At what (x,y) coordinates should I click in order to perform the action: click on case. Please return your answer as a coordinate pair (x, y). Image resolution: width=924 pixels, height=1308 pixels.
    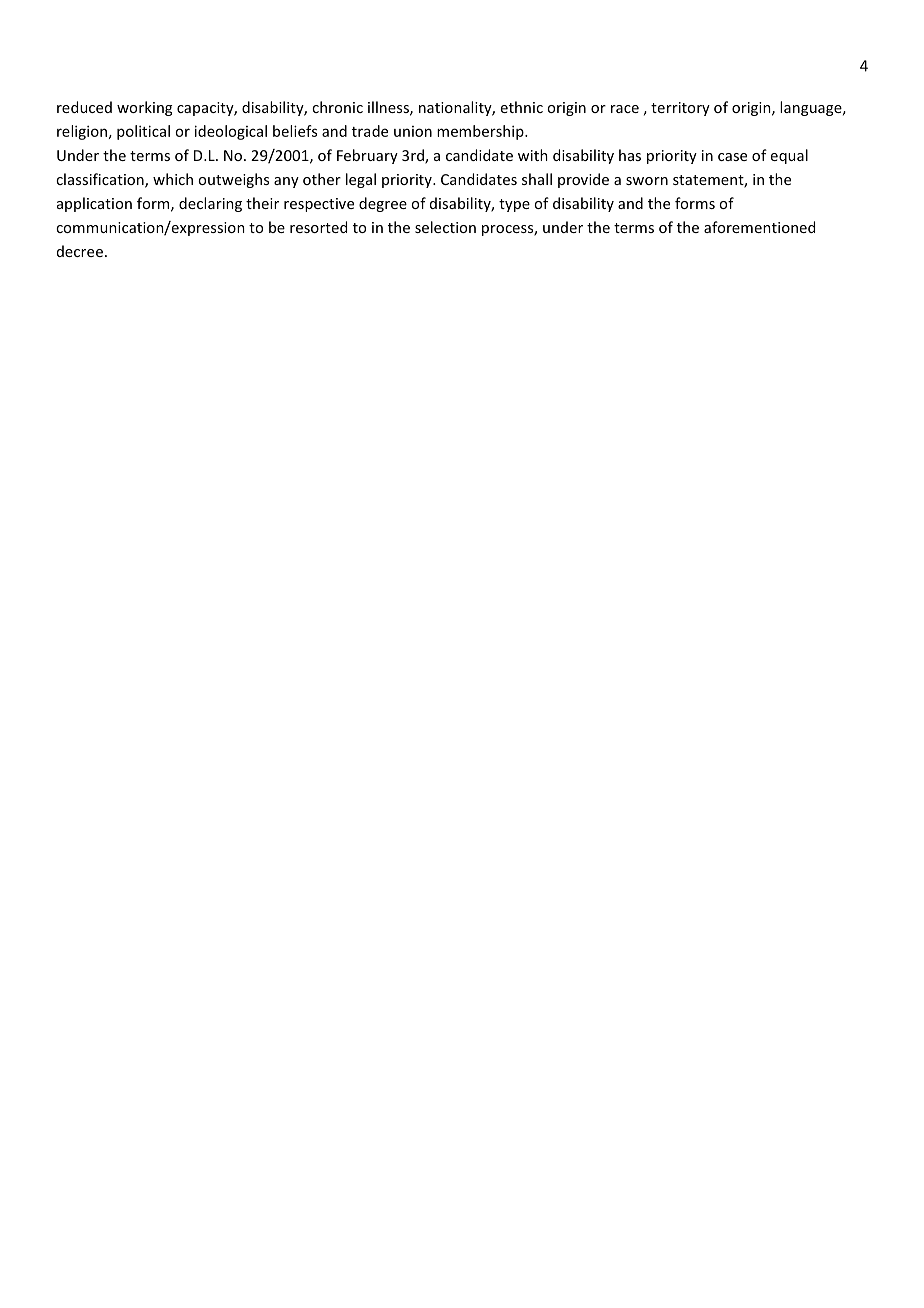
    Looking at the image, I should click on (732, 157).
